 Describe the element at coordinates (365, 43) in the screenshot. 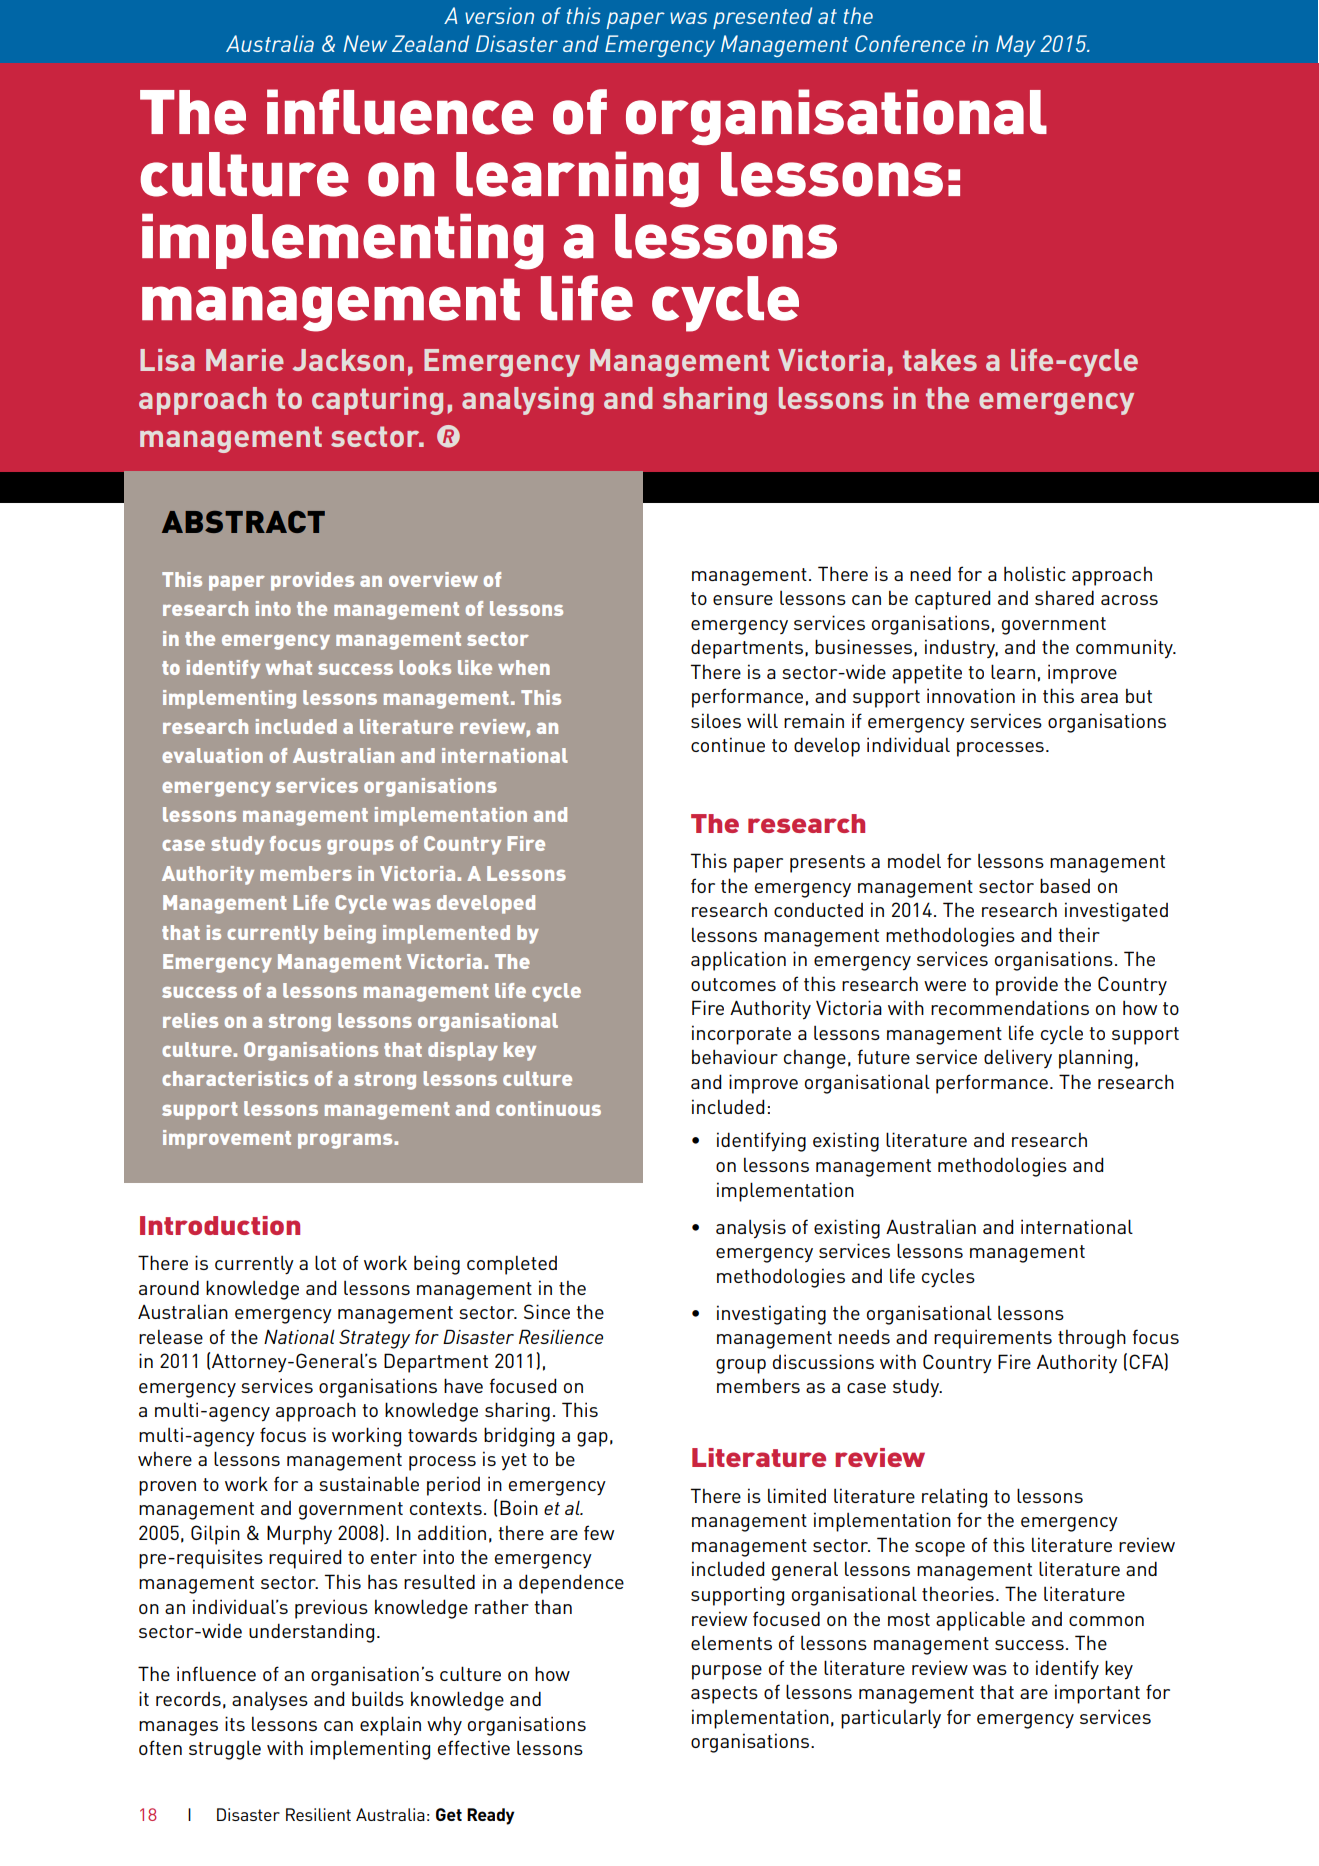

I see `New` at that location.
